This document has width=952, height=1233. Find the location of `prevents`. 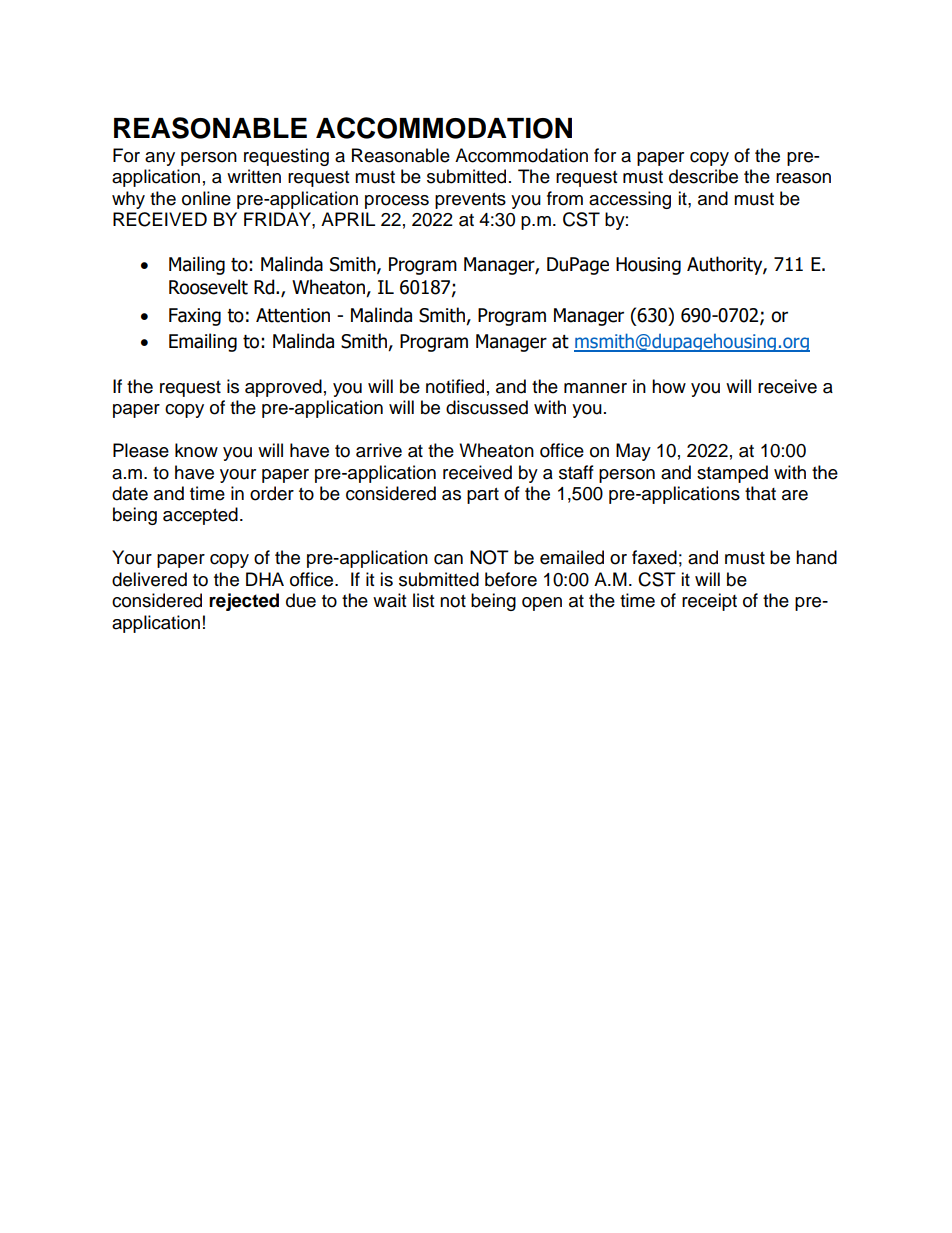

prevents is located at coordinates (470, 201).
